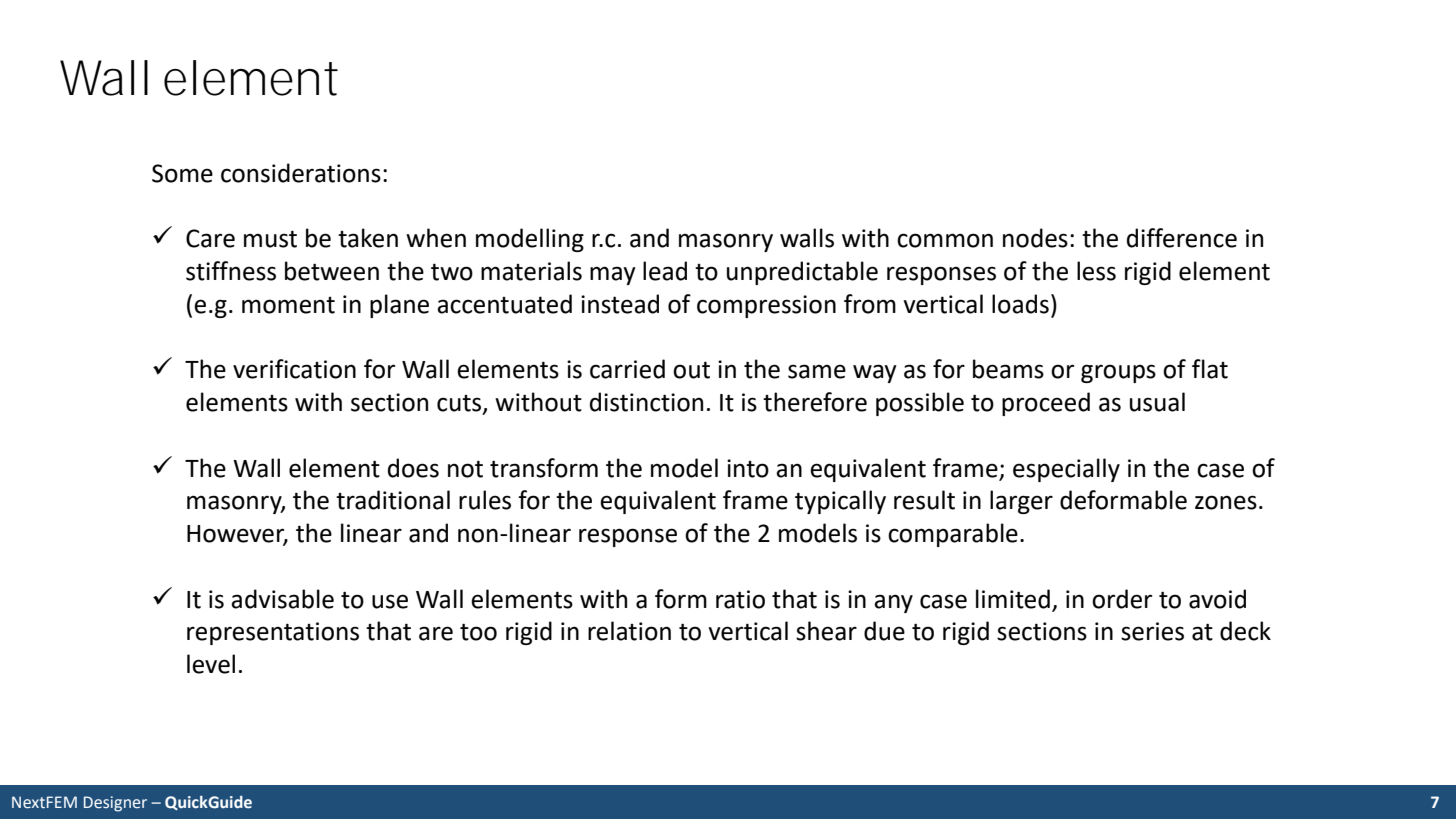 Image resolution: width=1456 pixels, height=819 pixels. What do you see at coordinates (1152, 631) in the image?
I see `series` at bounding box center [1152, 631].
